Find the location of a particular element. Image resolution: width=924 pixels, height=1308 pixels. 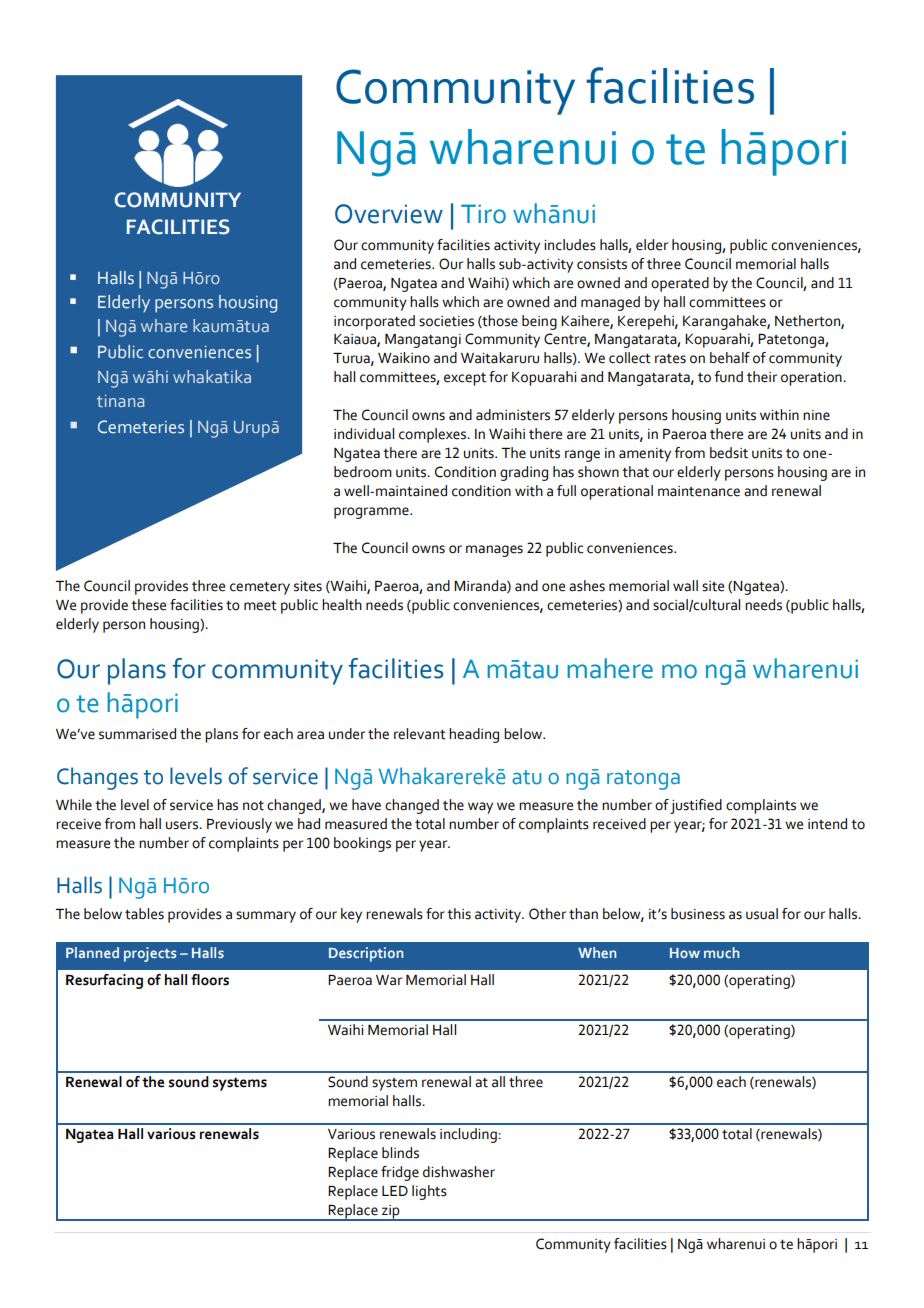

Overview is located at coordinates (389, 214).
